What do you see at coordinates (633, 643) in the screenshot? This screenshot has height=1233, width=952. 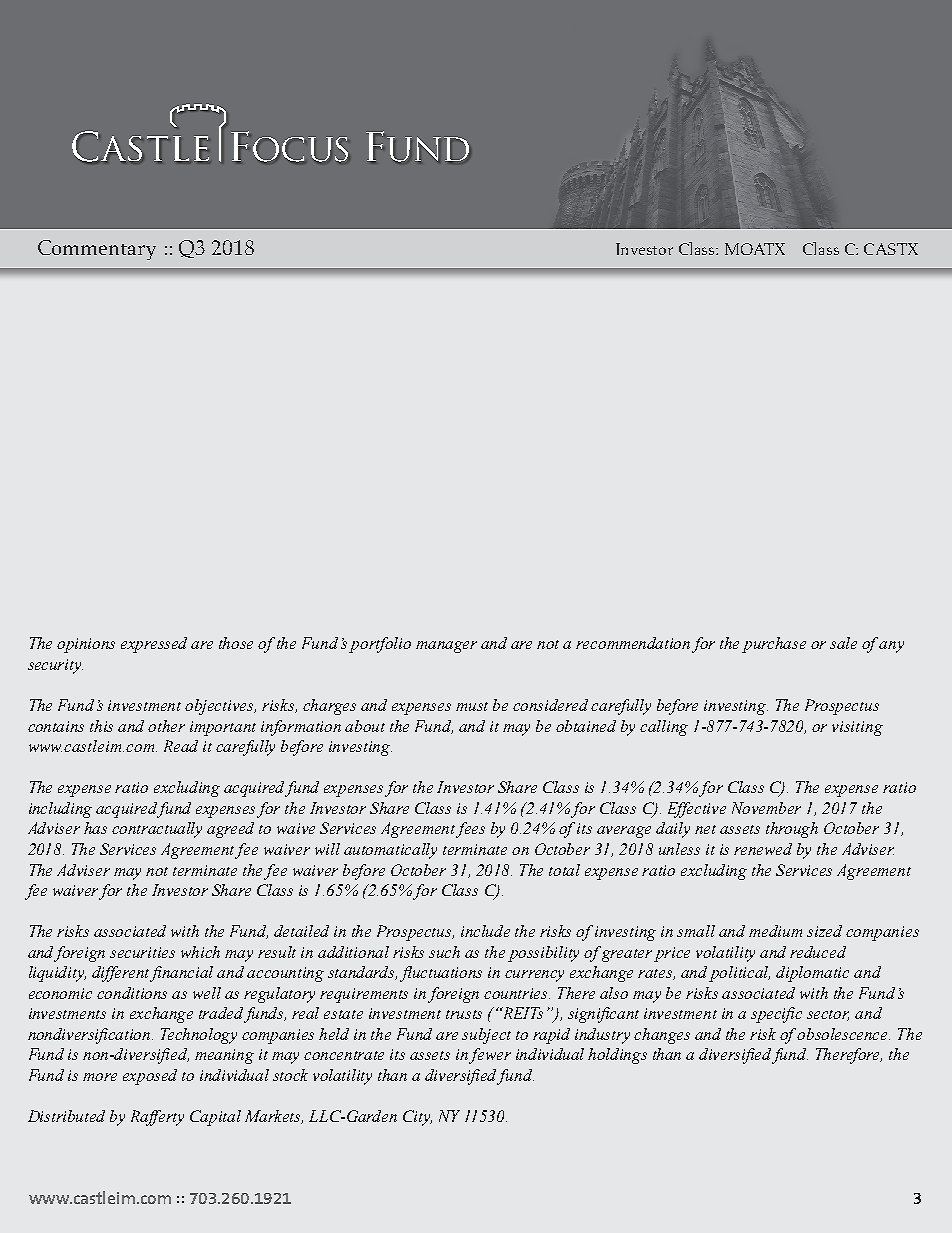 I see `recommendation` at bounding box center [633, 643].
